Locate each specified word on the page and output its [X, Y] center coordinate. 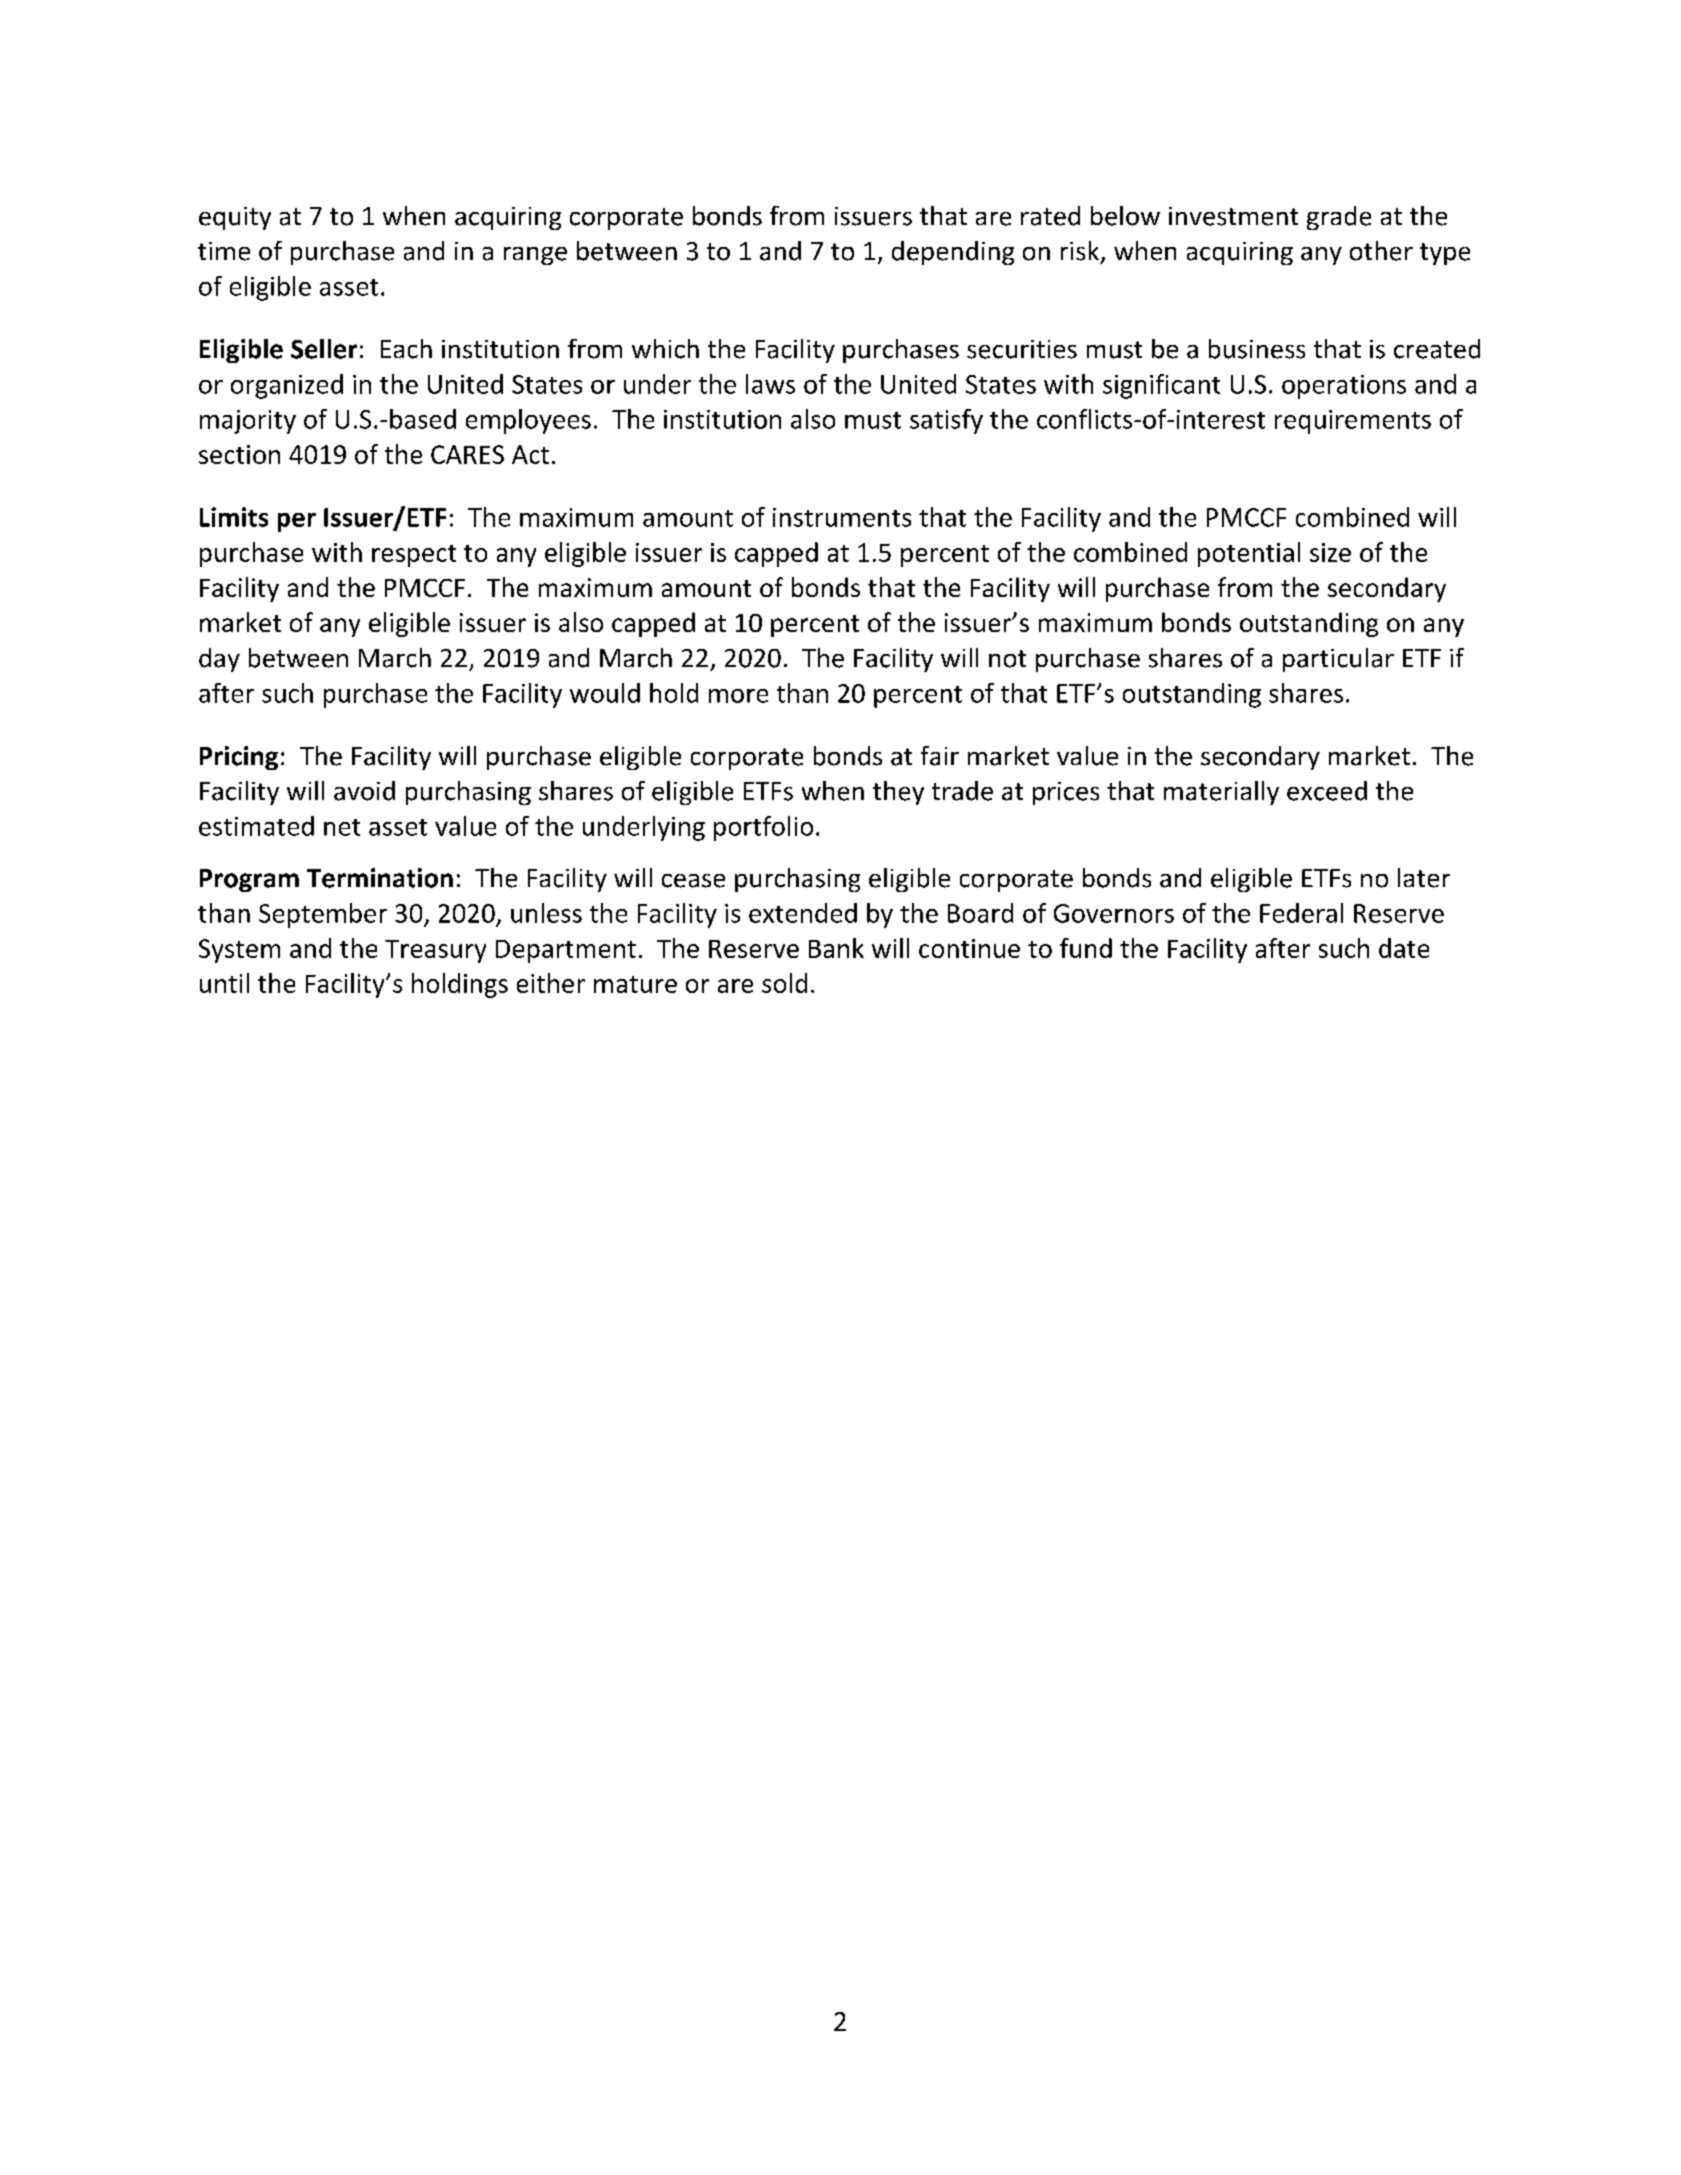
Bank [836, 948]
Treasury [435, 951]
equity [235, 218]
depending [953, 253]
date [1404, 948]
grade [1339, 218]
